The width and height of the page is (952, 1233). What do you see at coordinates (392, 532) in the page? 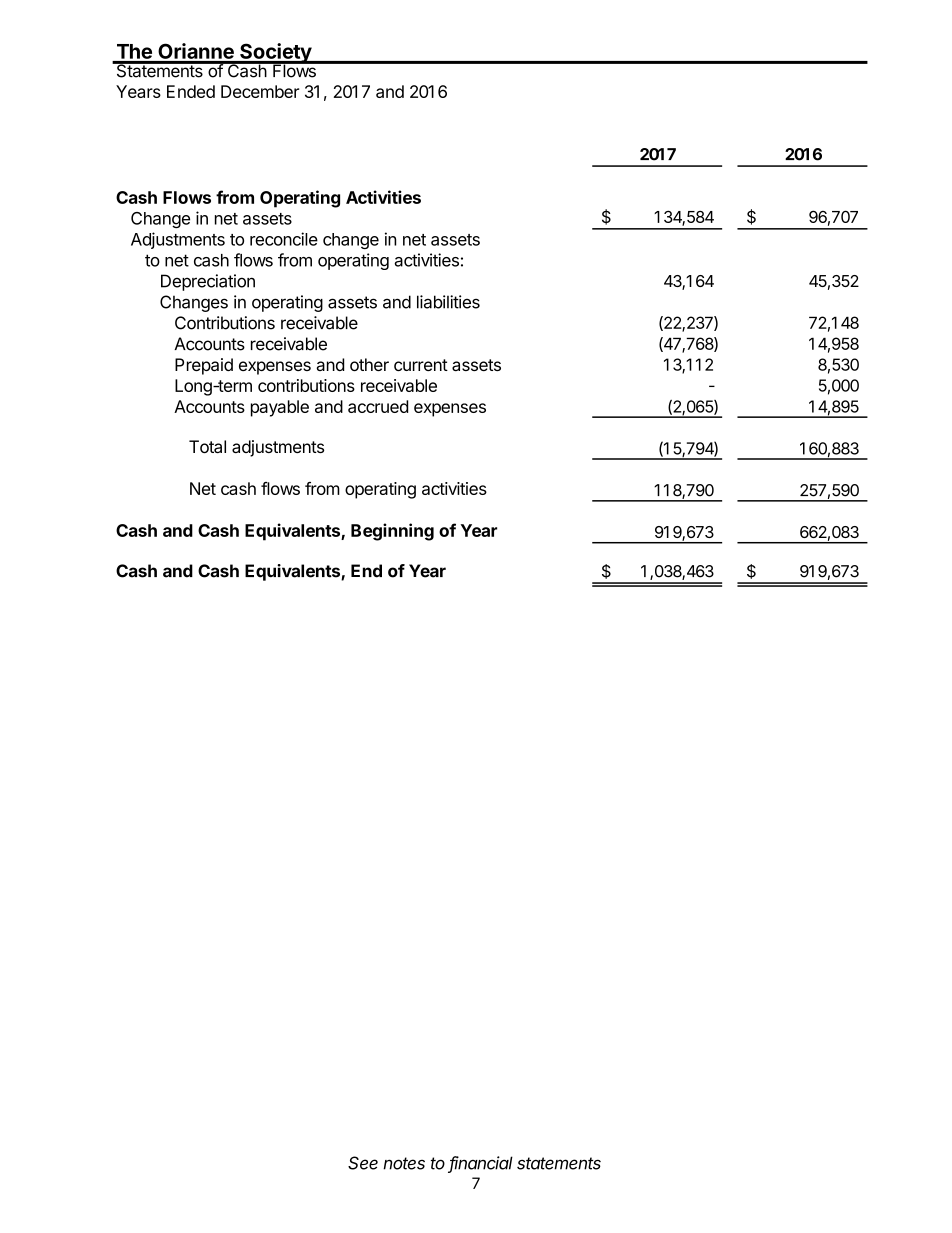
I see `Beginning` at bounding box center [392, 532].
